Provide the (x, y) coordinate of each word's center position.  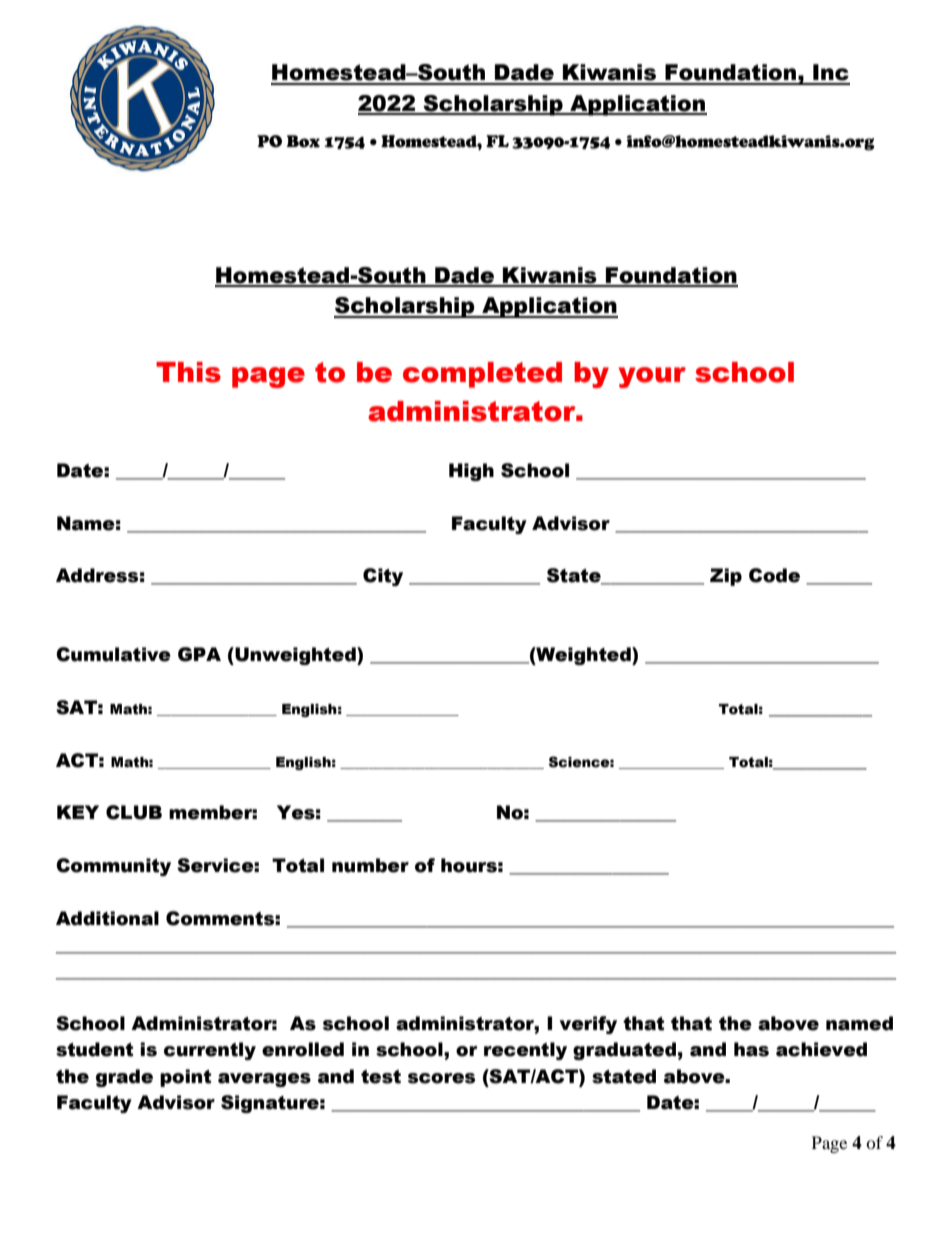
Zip (726, 577)
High (471, 472)
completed (482, 375)
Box (303, 141)
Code (774, 575)
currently (210, 1051)
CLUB (134, 812)
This (188, 372)
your (652, 377)
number (370, 865)
